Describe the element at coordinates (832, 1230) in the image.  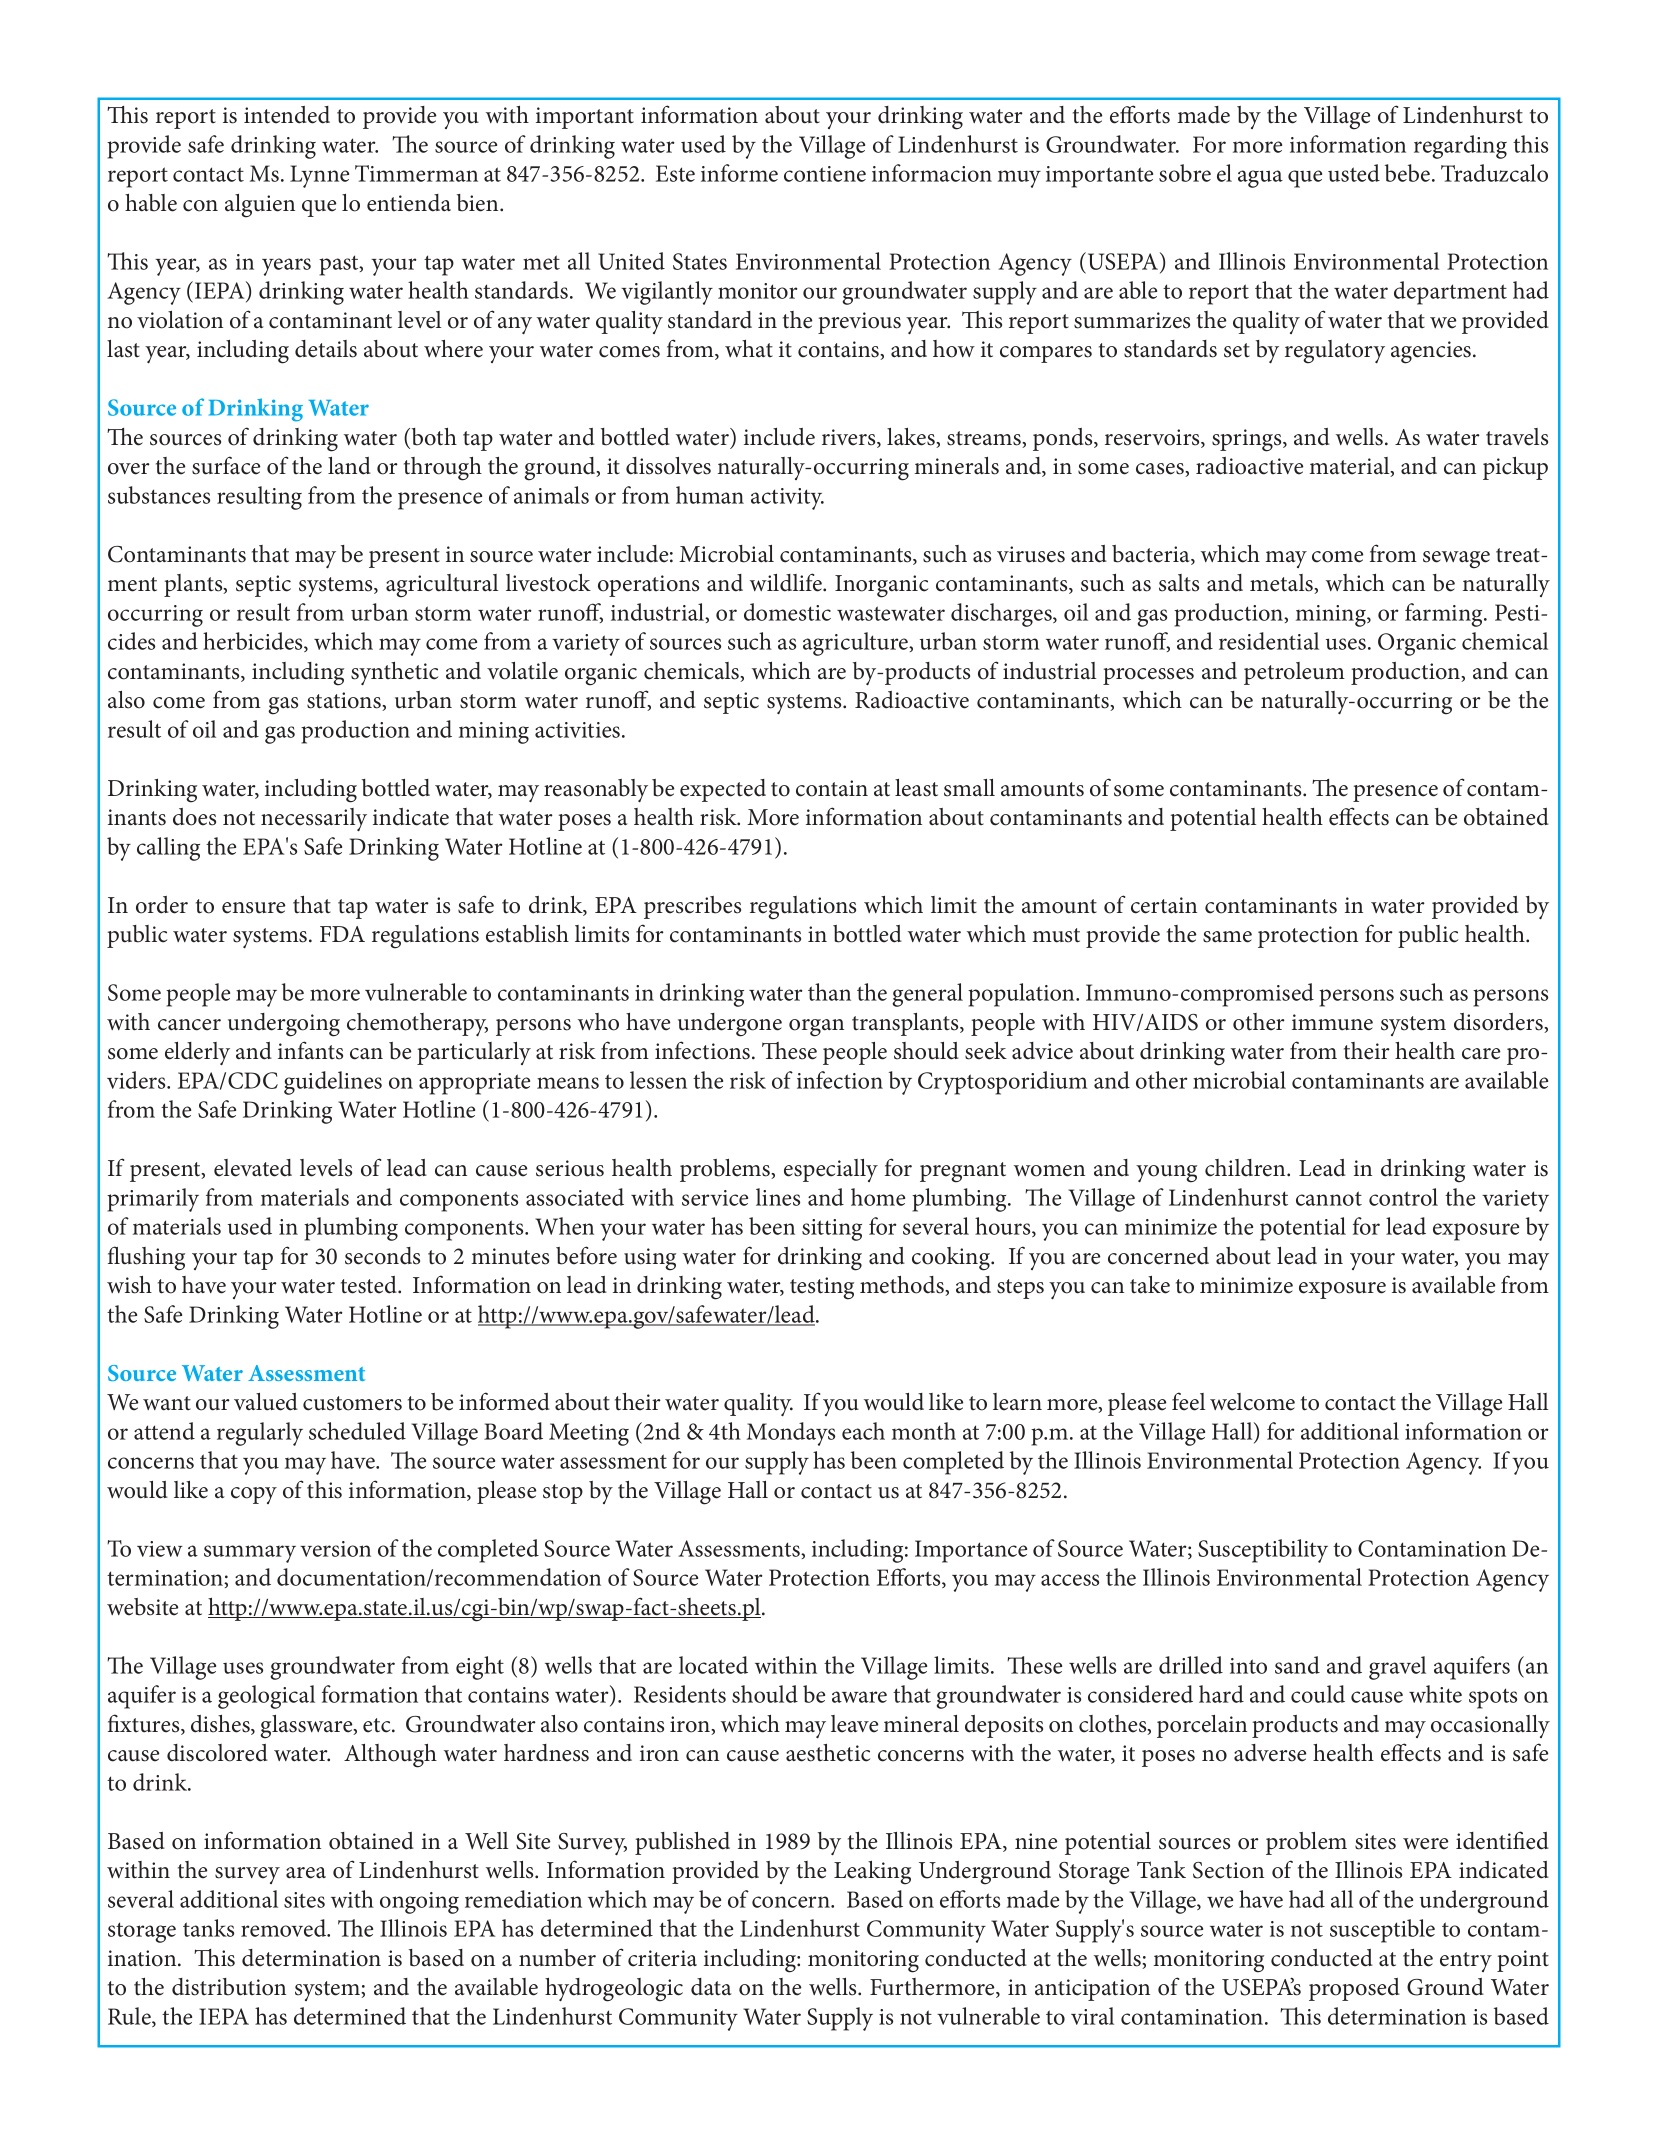
I see `sitting` at that location.
